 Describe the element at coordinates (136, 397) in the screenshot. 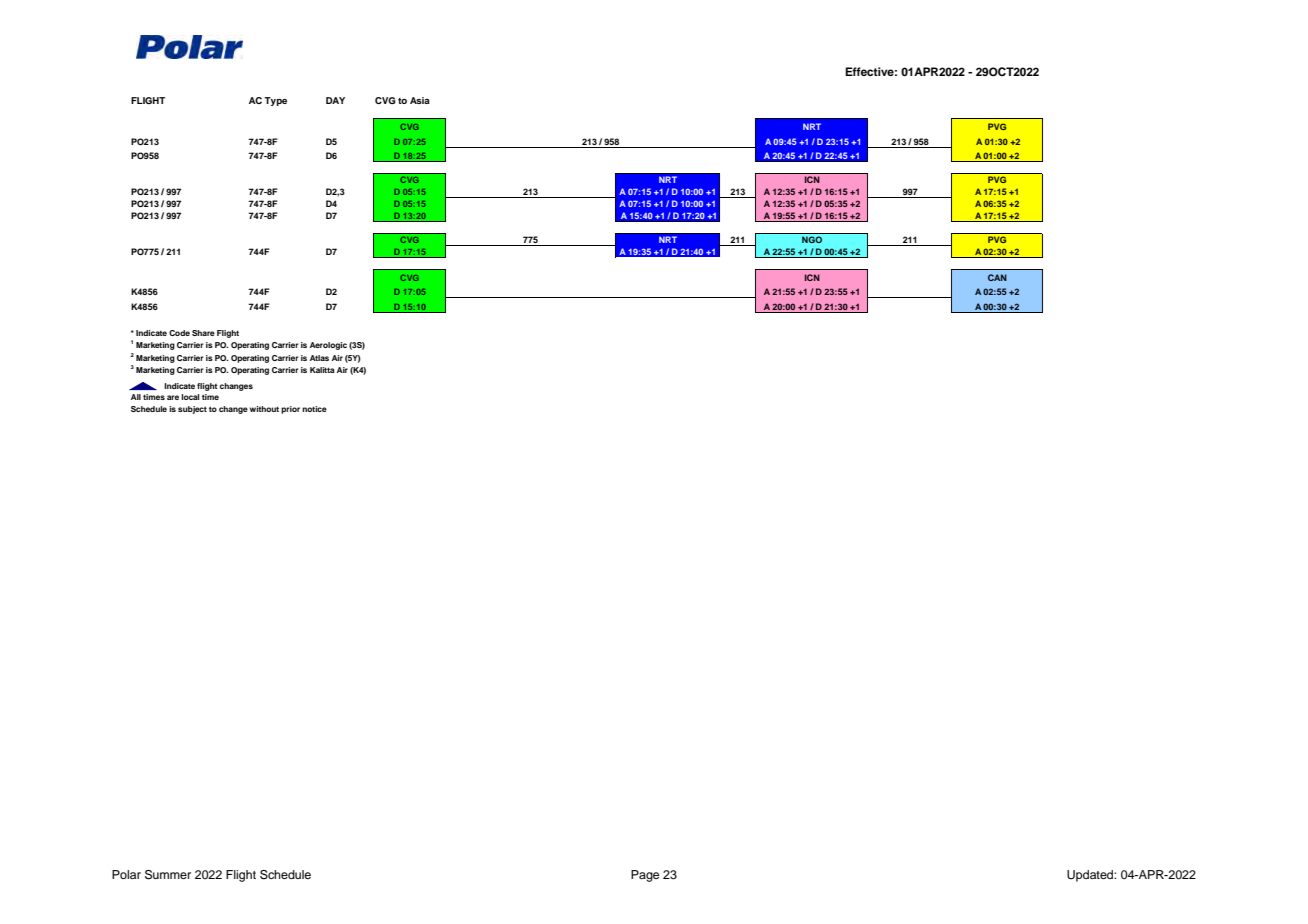

I see `All` at that location.
